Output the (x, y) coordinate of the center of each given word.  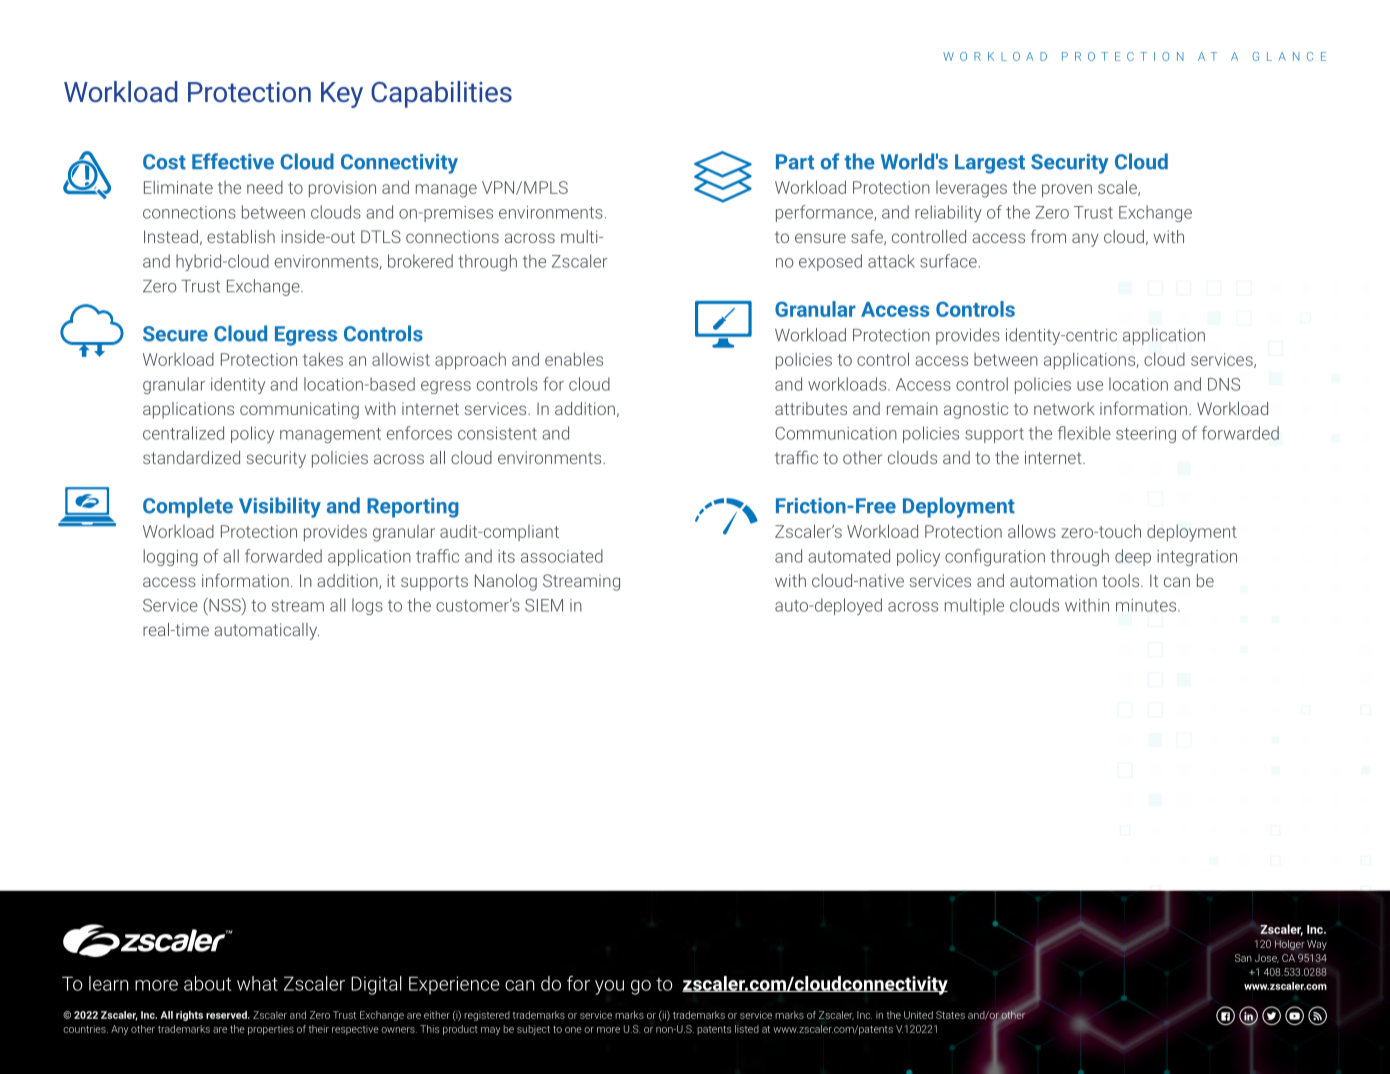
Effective (233, 161)
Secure (175, 334)
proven (1067, 191)
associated (562, 556)
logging (170, 557)
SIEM (544, 605)
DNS (1224, 384)
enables (574, 359)
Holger (1290, 945)
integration (1197, 558)
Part (795, 162)
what (257, 983)
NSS (225, 605)
